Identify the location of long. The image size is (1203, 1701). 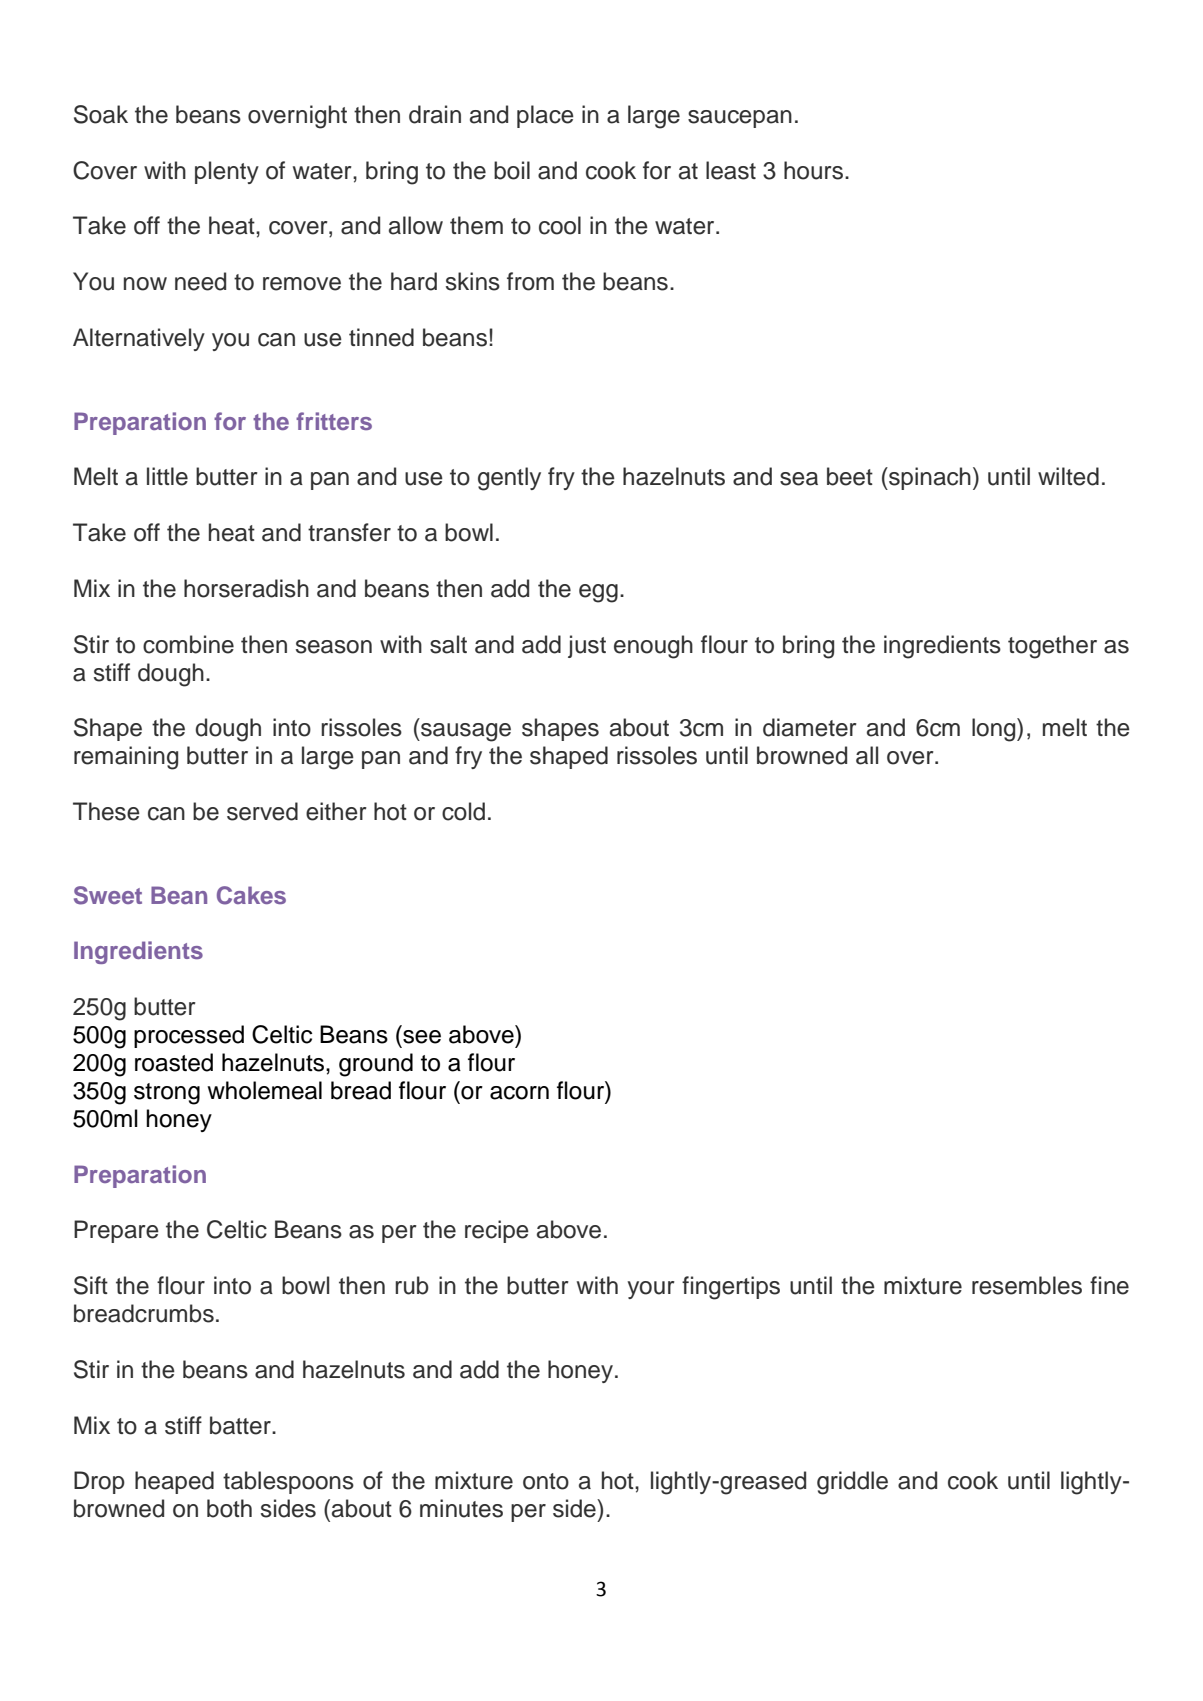
(995, 730).
